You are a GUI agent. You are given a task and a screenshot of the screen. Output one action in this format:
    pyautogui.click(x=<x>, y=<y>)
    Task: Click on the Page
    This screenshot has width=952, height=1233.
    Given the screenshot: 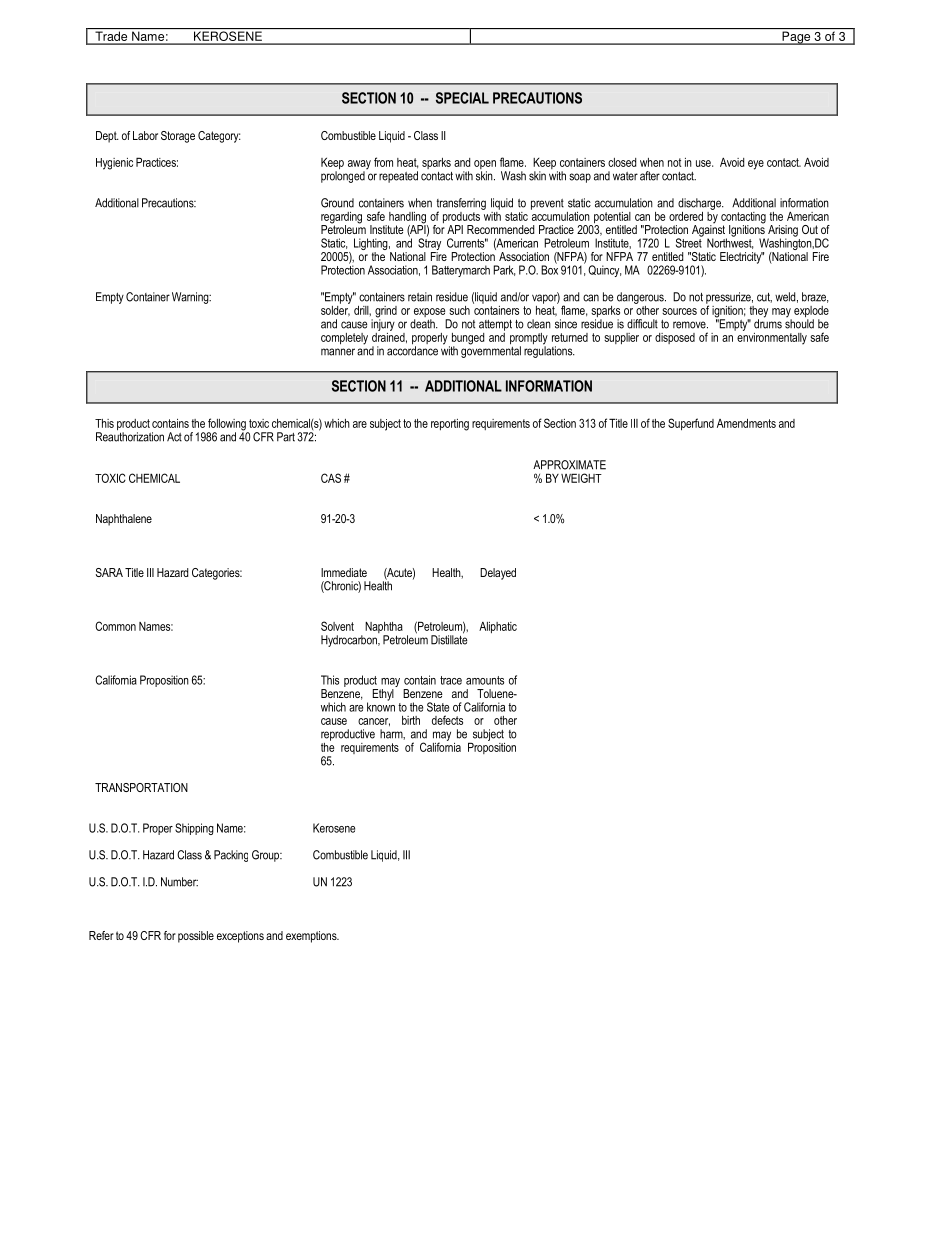 What is the action you would take?
    pyautogui.click(x=796, y=38)
